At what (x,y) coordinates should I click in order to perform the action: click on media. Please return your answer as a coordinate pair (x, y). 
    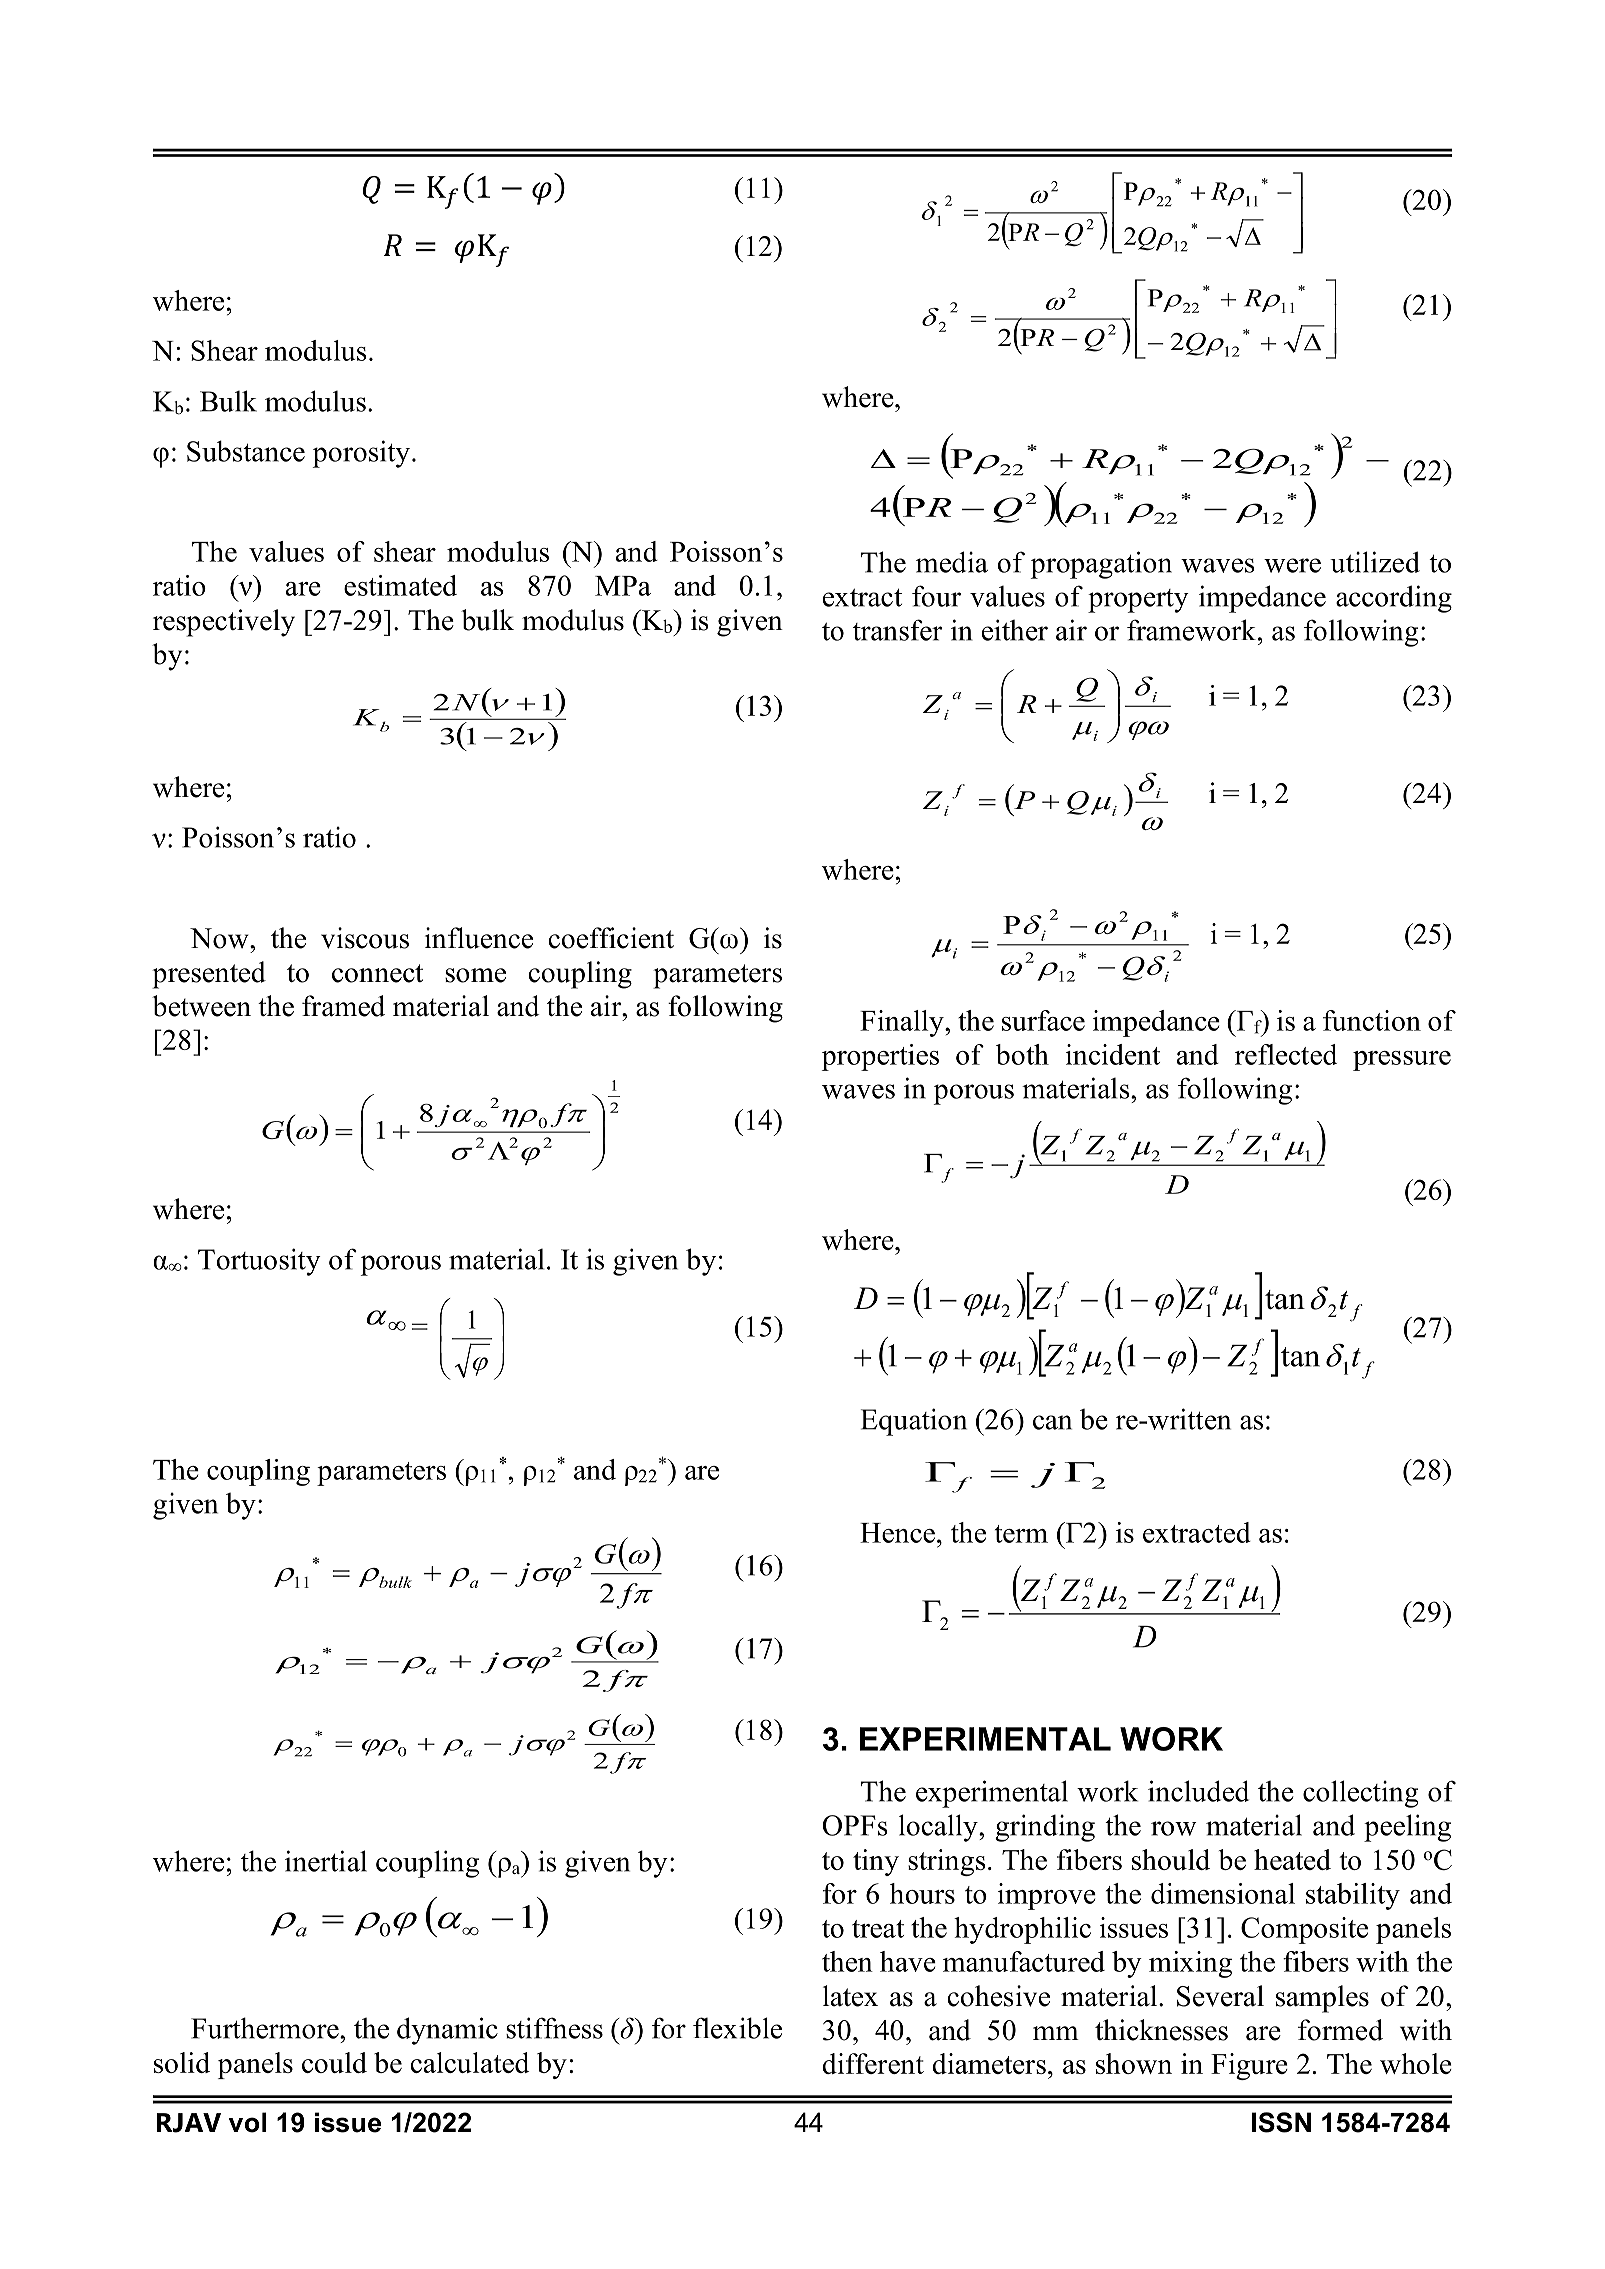
    Looking at the image, I should click on (952, 562).
